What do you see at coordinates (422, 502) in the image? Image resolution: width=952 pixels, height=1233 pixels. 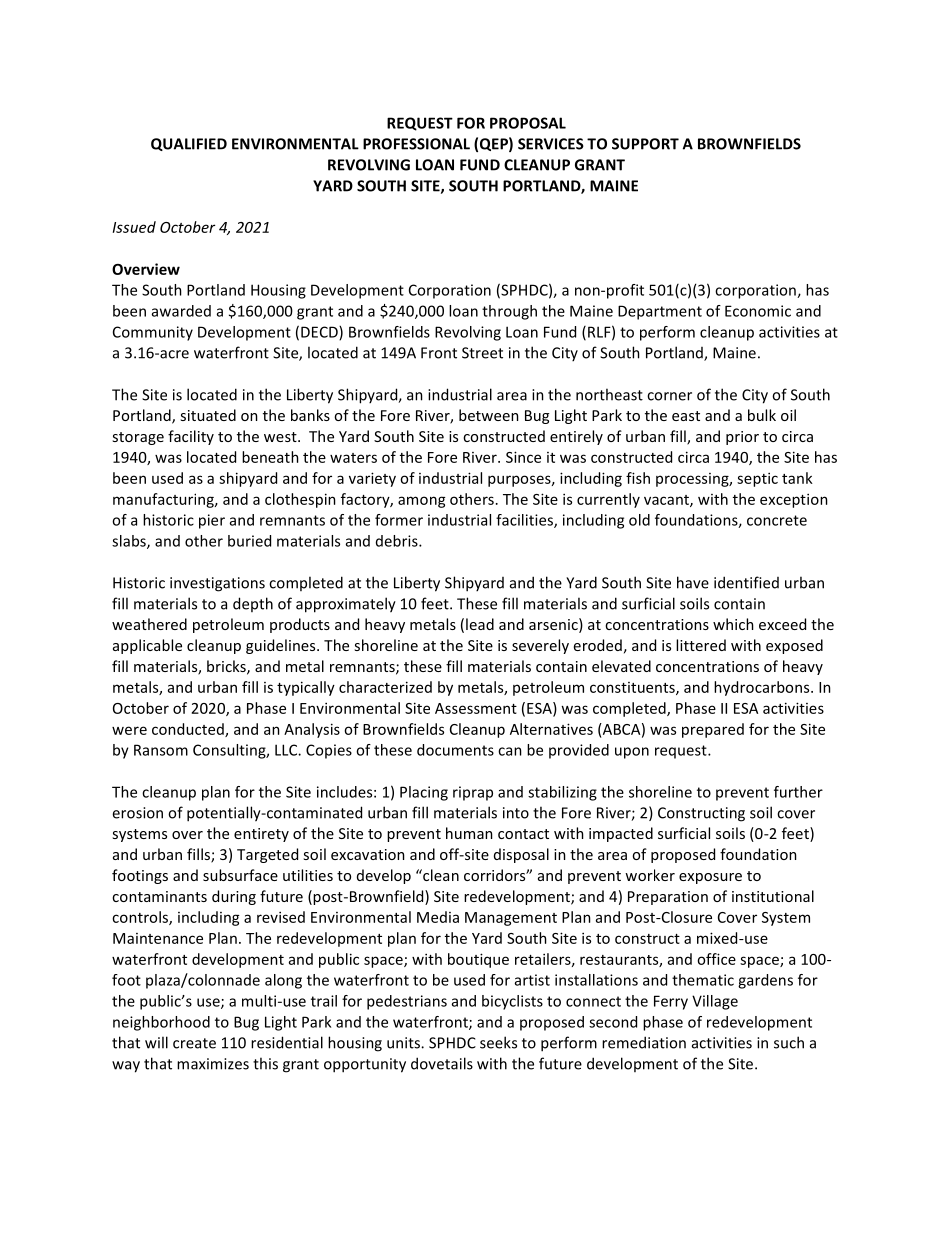 I see `among` at bounding box center [422, 502].
